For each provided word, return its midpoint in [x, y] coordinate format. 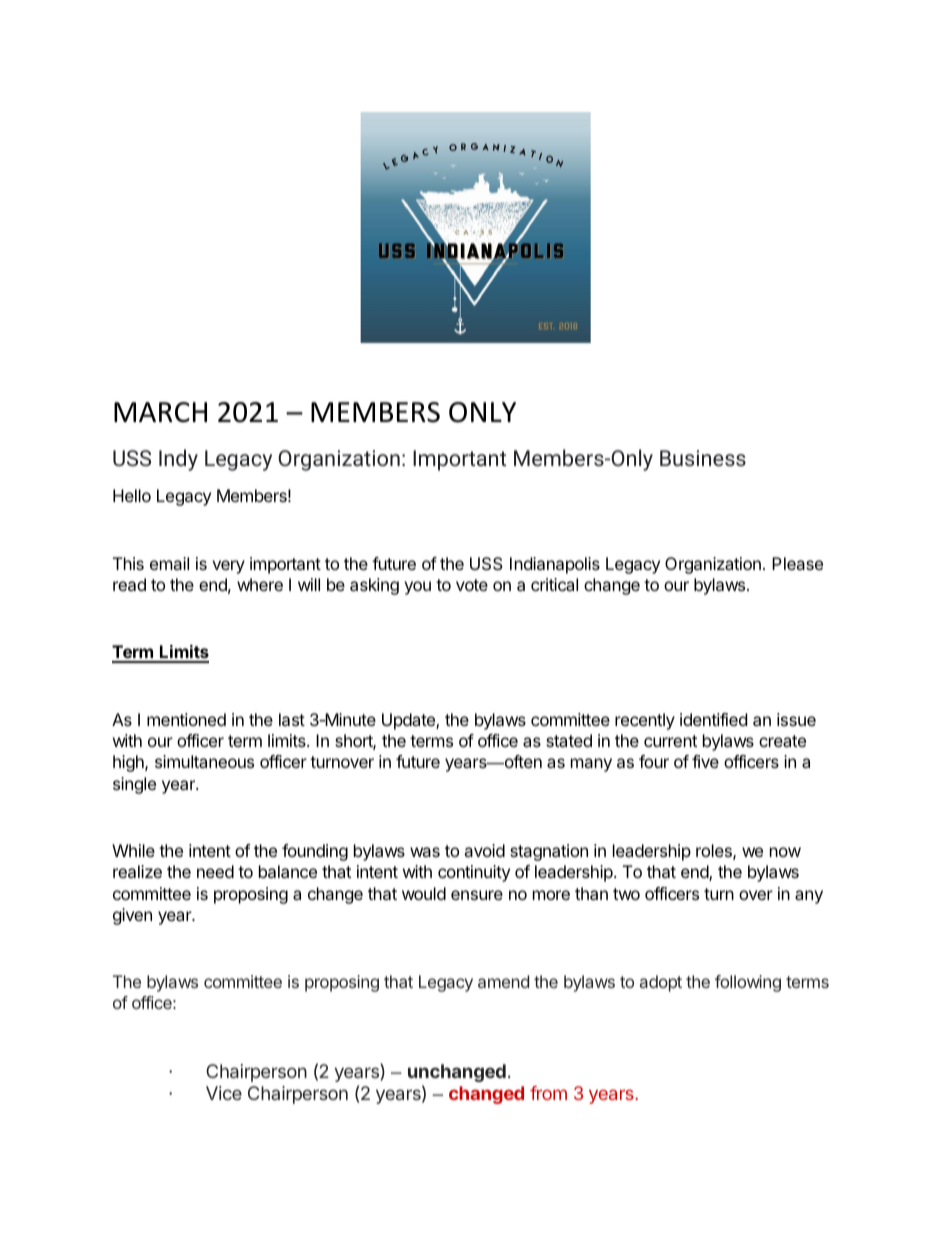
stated [569, 740]
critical [554, 584]
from [548, 1093]
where [260, 584]
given [132, 916]
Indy [178, 460]
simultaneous [204, 761]
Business [703, 458]
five [705, 761]
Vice [224, 1093]
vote [472, 585]
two [626, 894]
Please [797, 563]
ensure [477, 895]
